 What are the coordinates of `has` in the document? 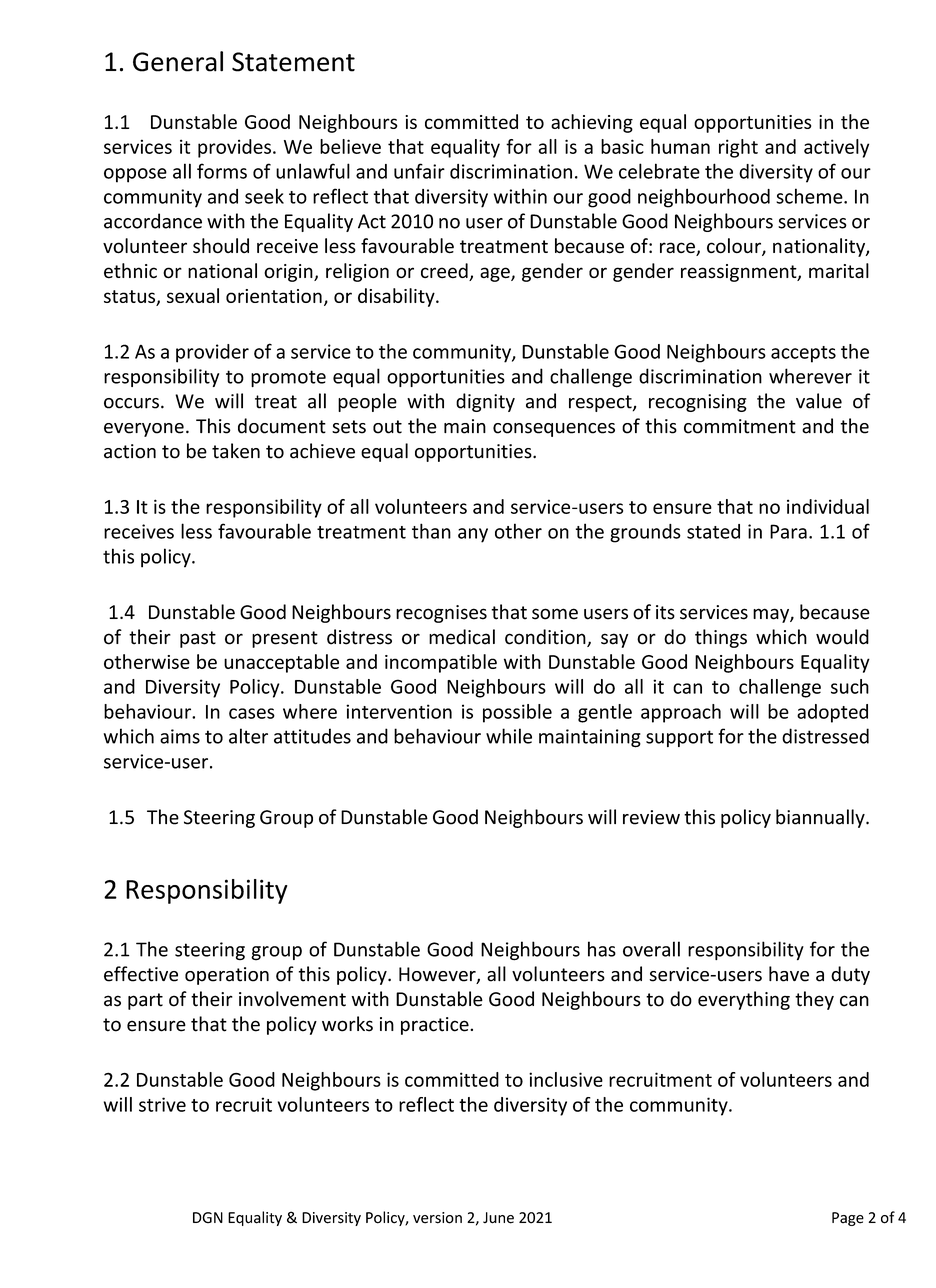 It's located at (602, 949).
